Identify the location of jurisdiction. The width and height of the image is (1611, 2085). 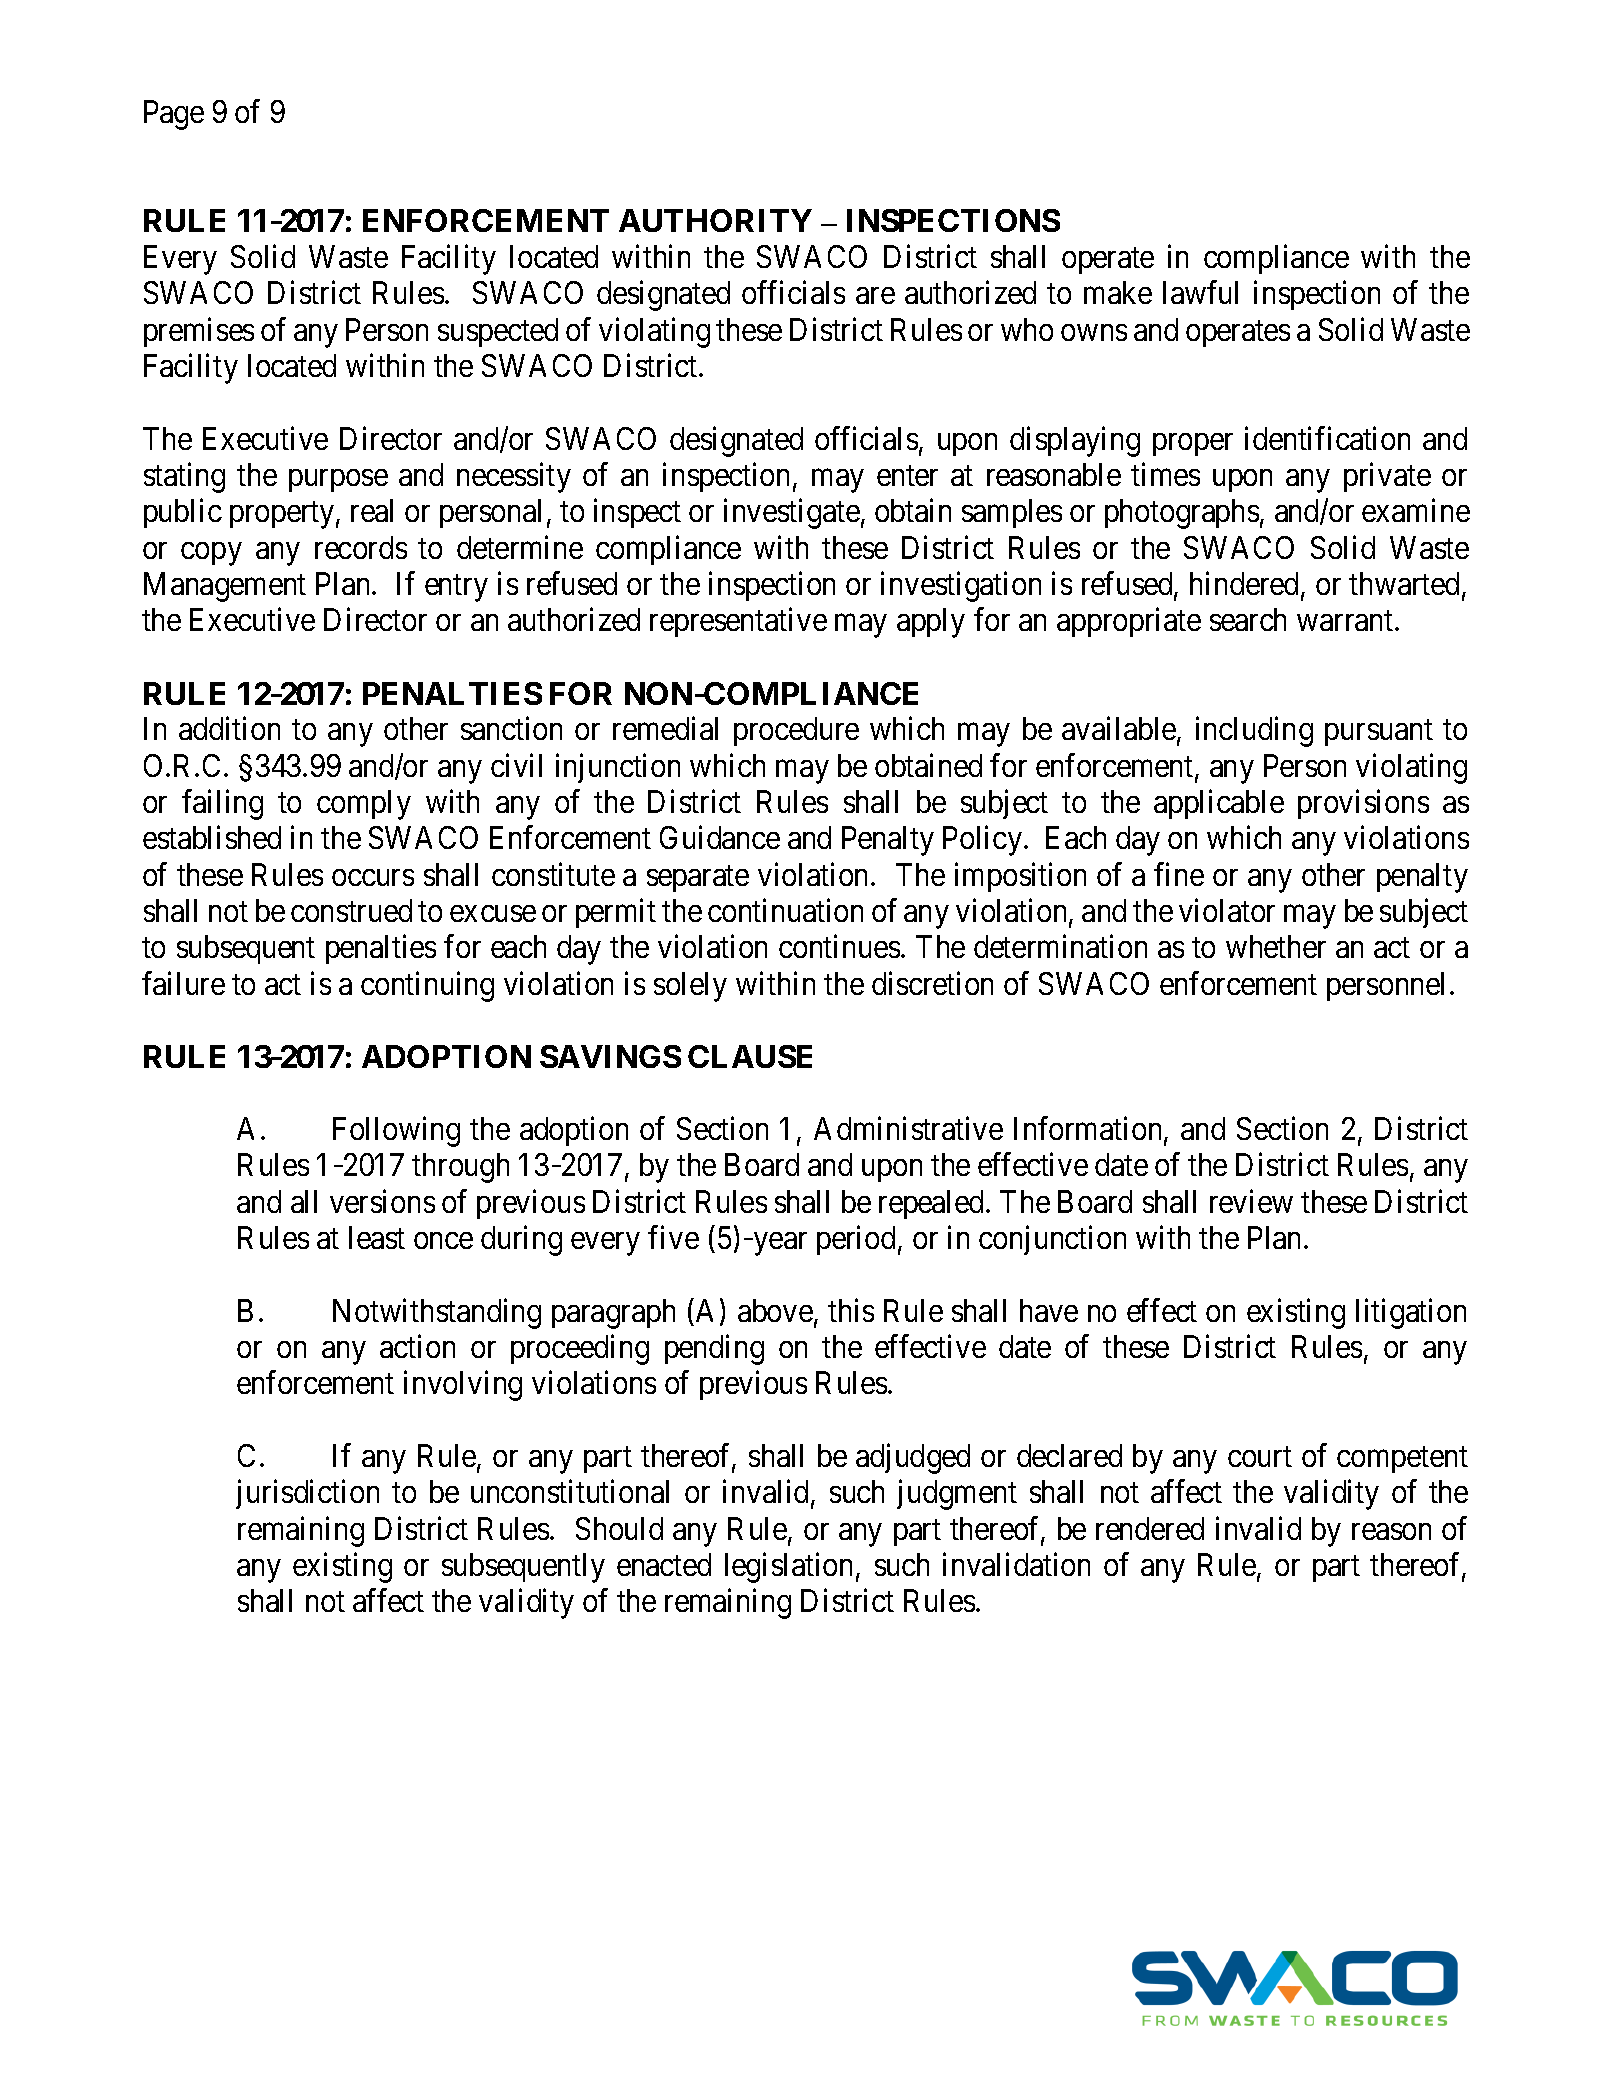
(307, 1494).
